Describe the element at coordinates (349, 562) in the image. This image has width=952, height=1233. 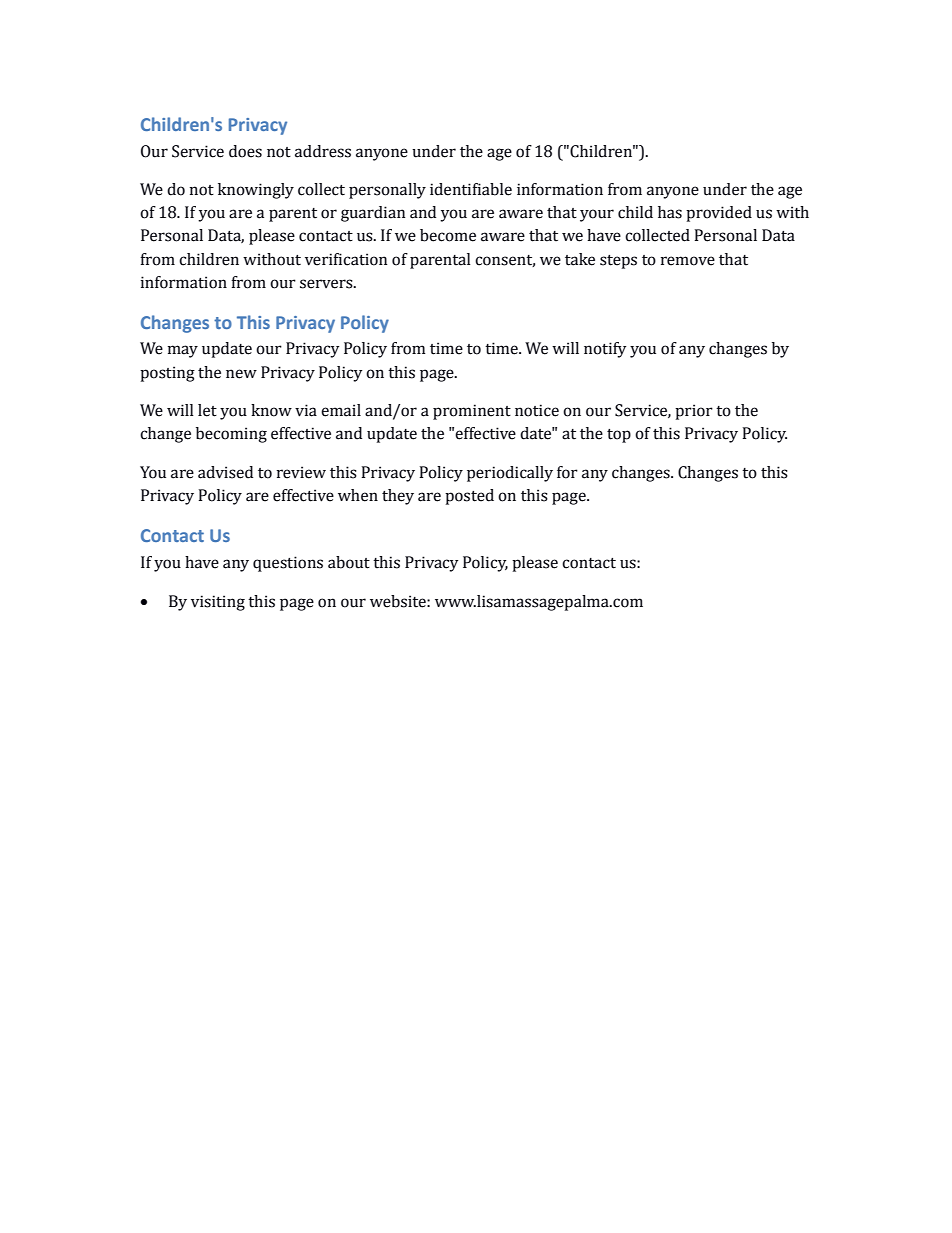
I see `about` at that location.
